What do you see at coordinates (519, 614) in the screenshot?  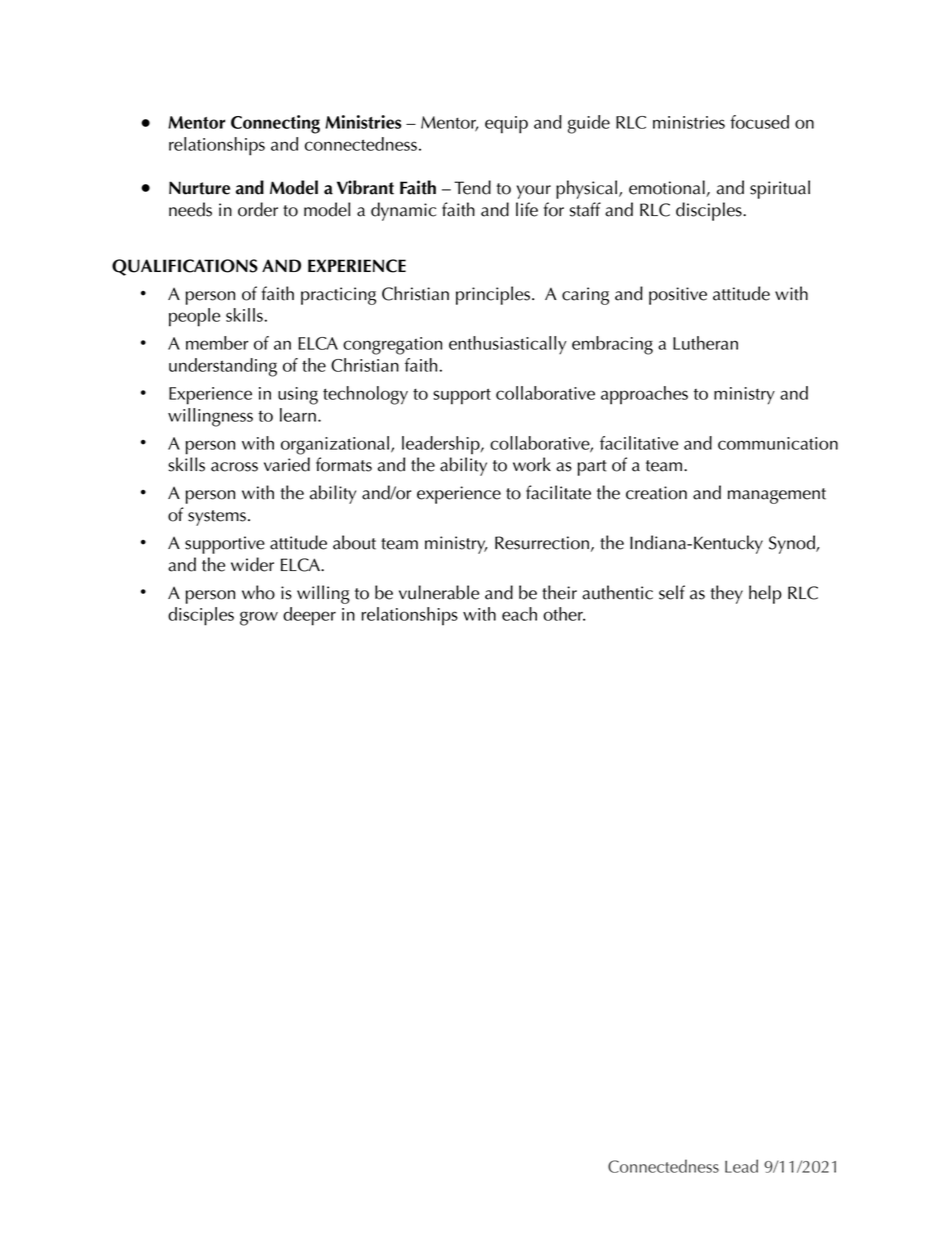 I see `each` at bounding box center [519, 614].
